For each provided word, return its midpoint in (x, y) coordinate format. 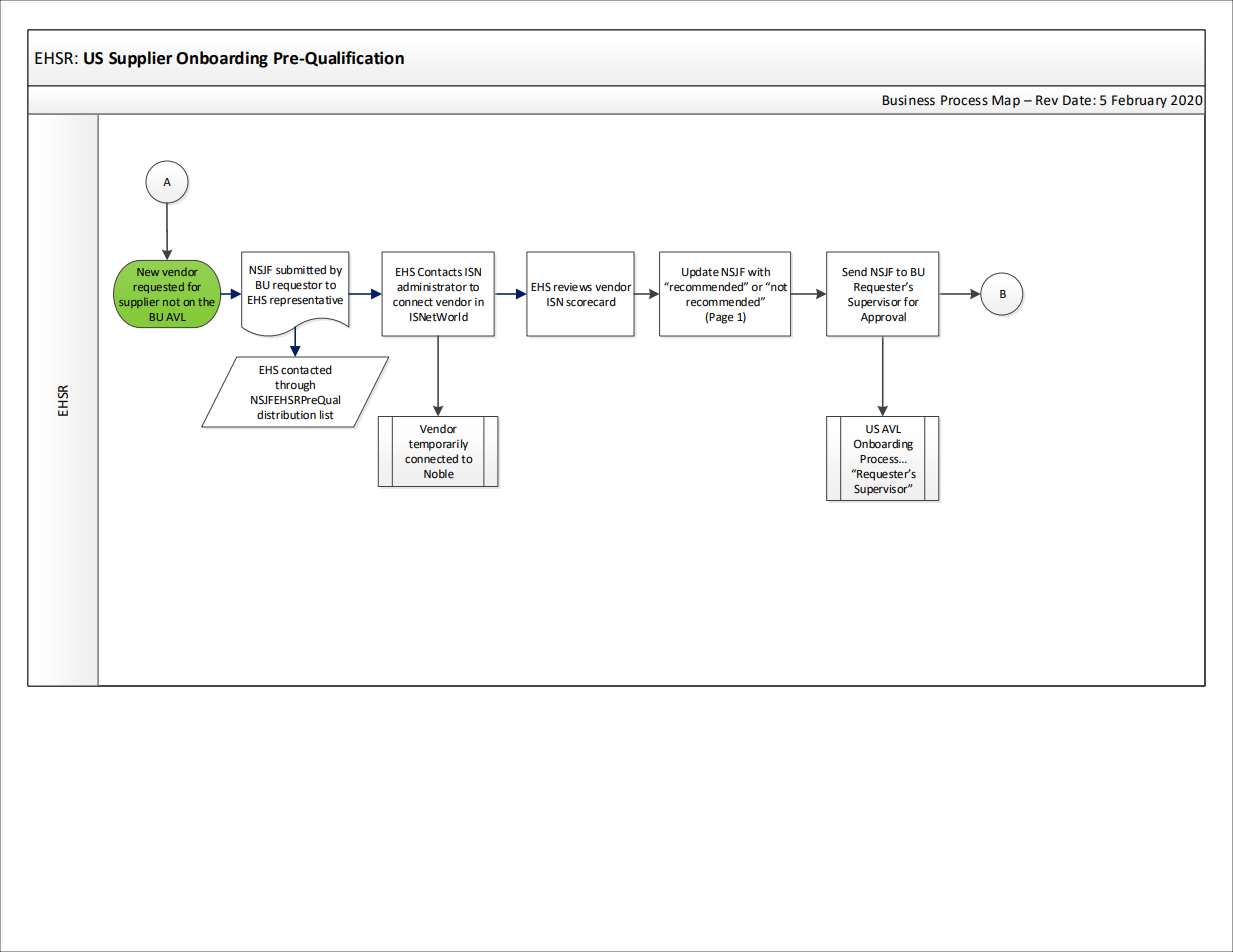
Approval (883, 318)
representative (306, 301)
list (327, 414)
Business (909, 100)
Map (1006, 101)
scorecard (591, 302)
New (148, 272)
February (1139, 101)
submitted (301, 270)
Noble (439, 473)
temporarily (438, 445)
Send (854, 272)
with (759, 271)
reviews (573, 287)
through (295, 386)
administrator (432, 287)
